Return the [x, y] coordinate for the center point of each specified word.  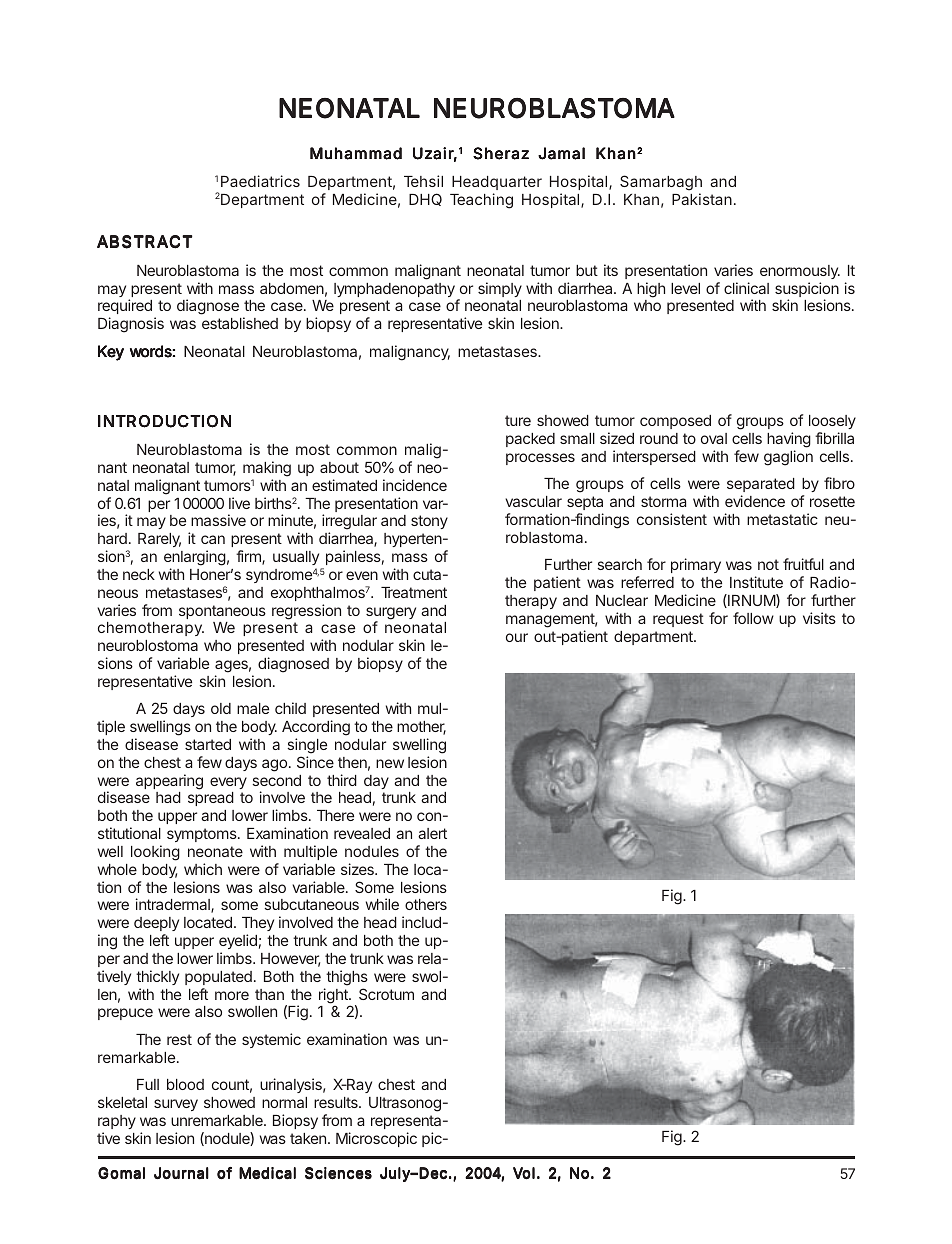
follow [753, 618]
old [221, 708]
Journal [181, 1173]
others [426, 904]
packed [530, 440]
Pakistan [702, 199]
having [789, 440]
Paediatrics [260, 181]
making [267, 470]
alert [432, 833]
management [551, 620]
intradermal [174, 905]
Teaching [481, 201]
